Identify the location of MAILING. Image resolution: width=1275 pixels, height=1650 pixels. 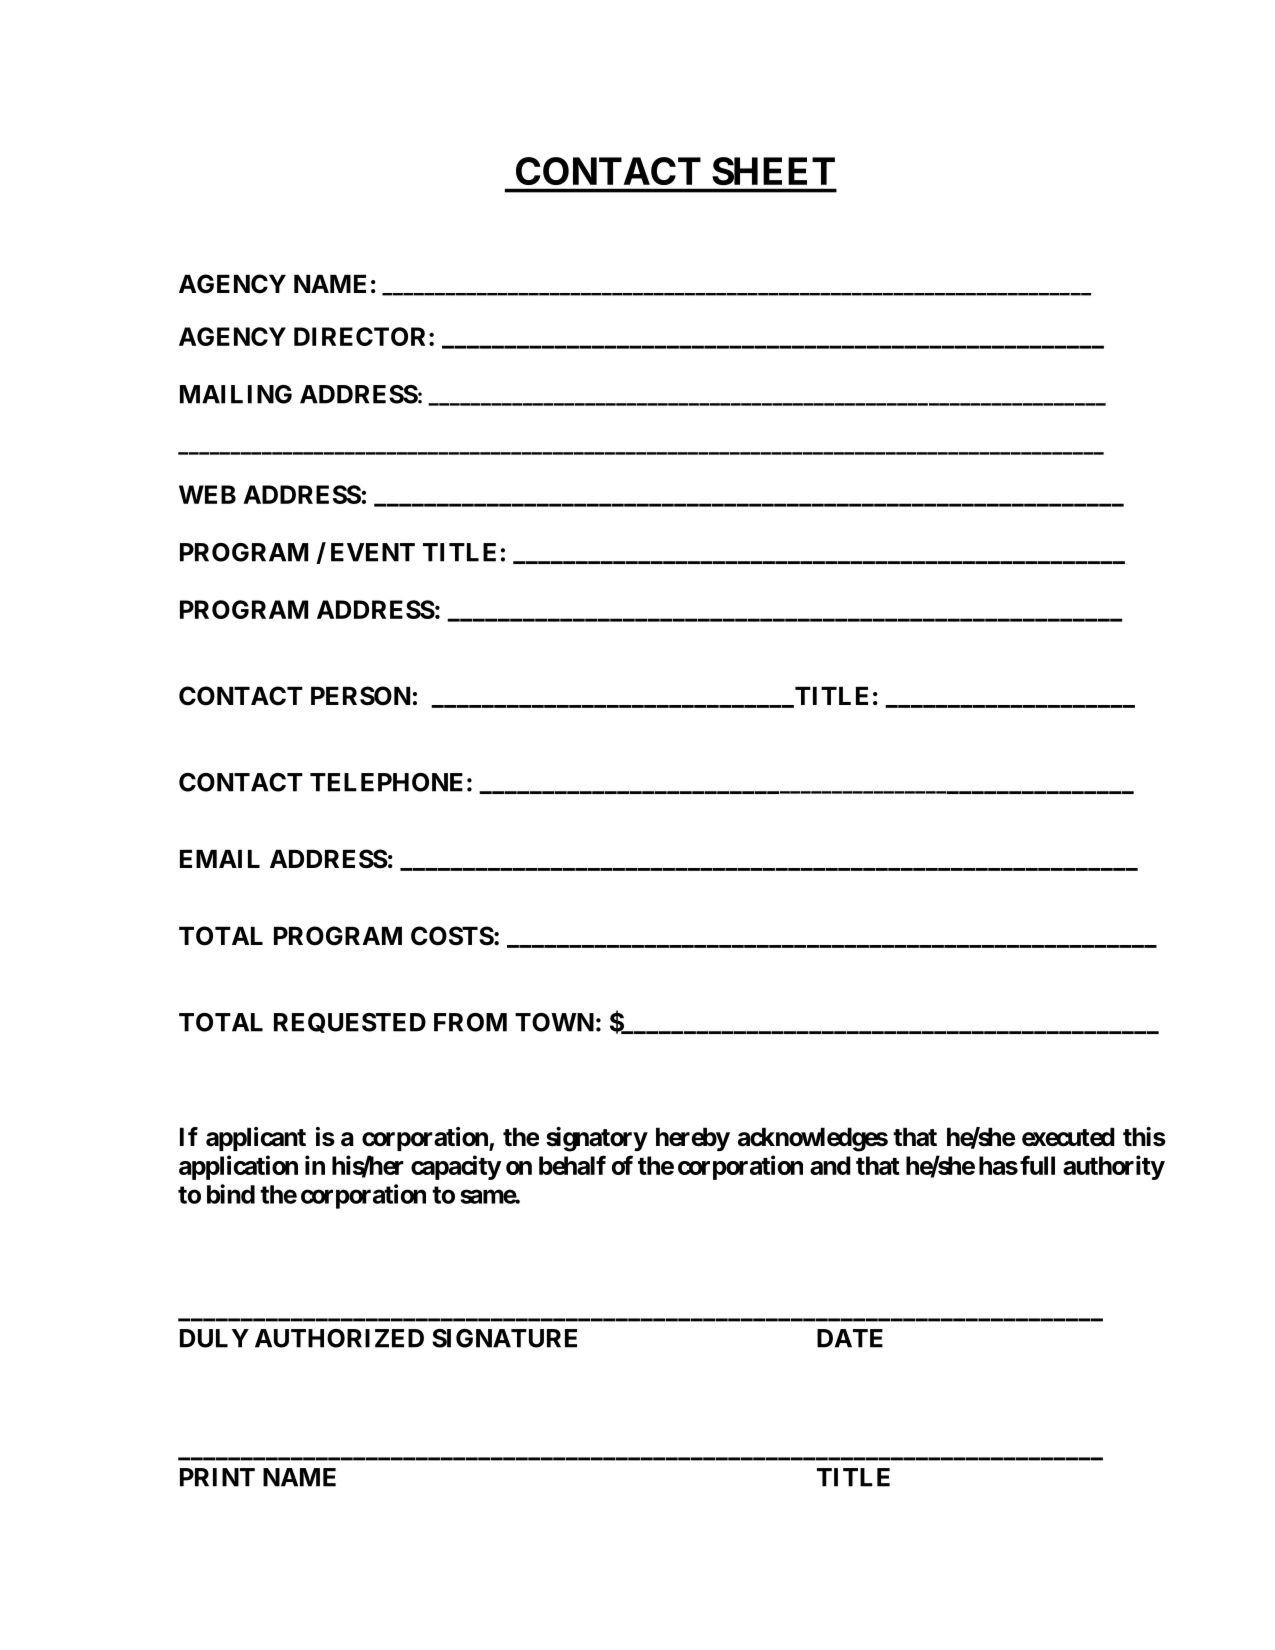
(236, 394).
